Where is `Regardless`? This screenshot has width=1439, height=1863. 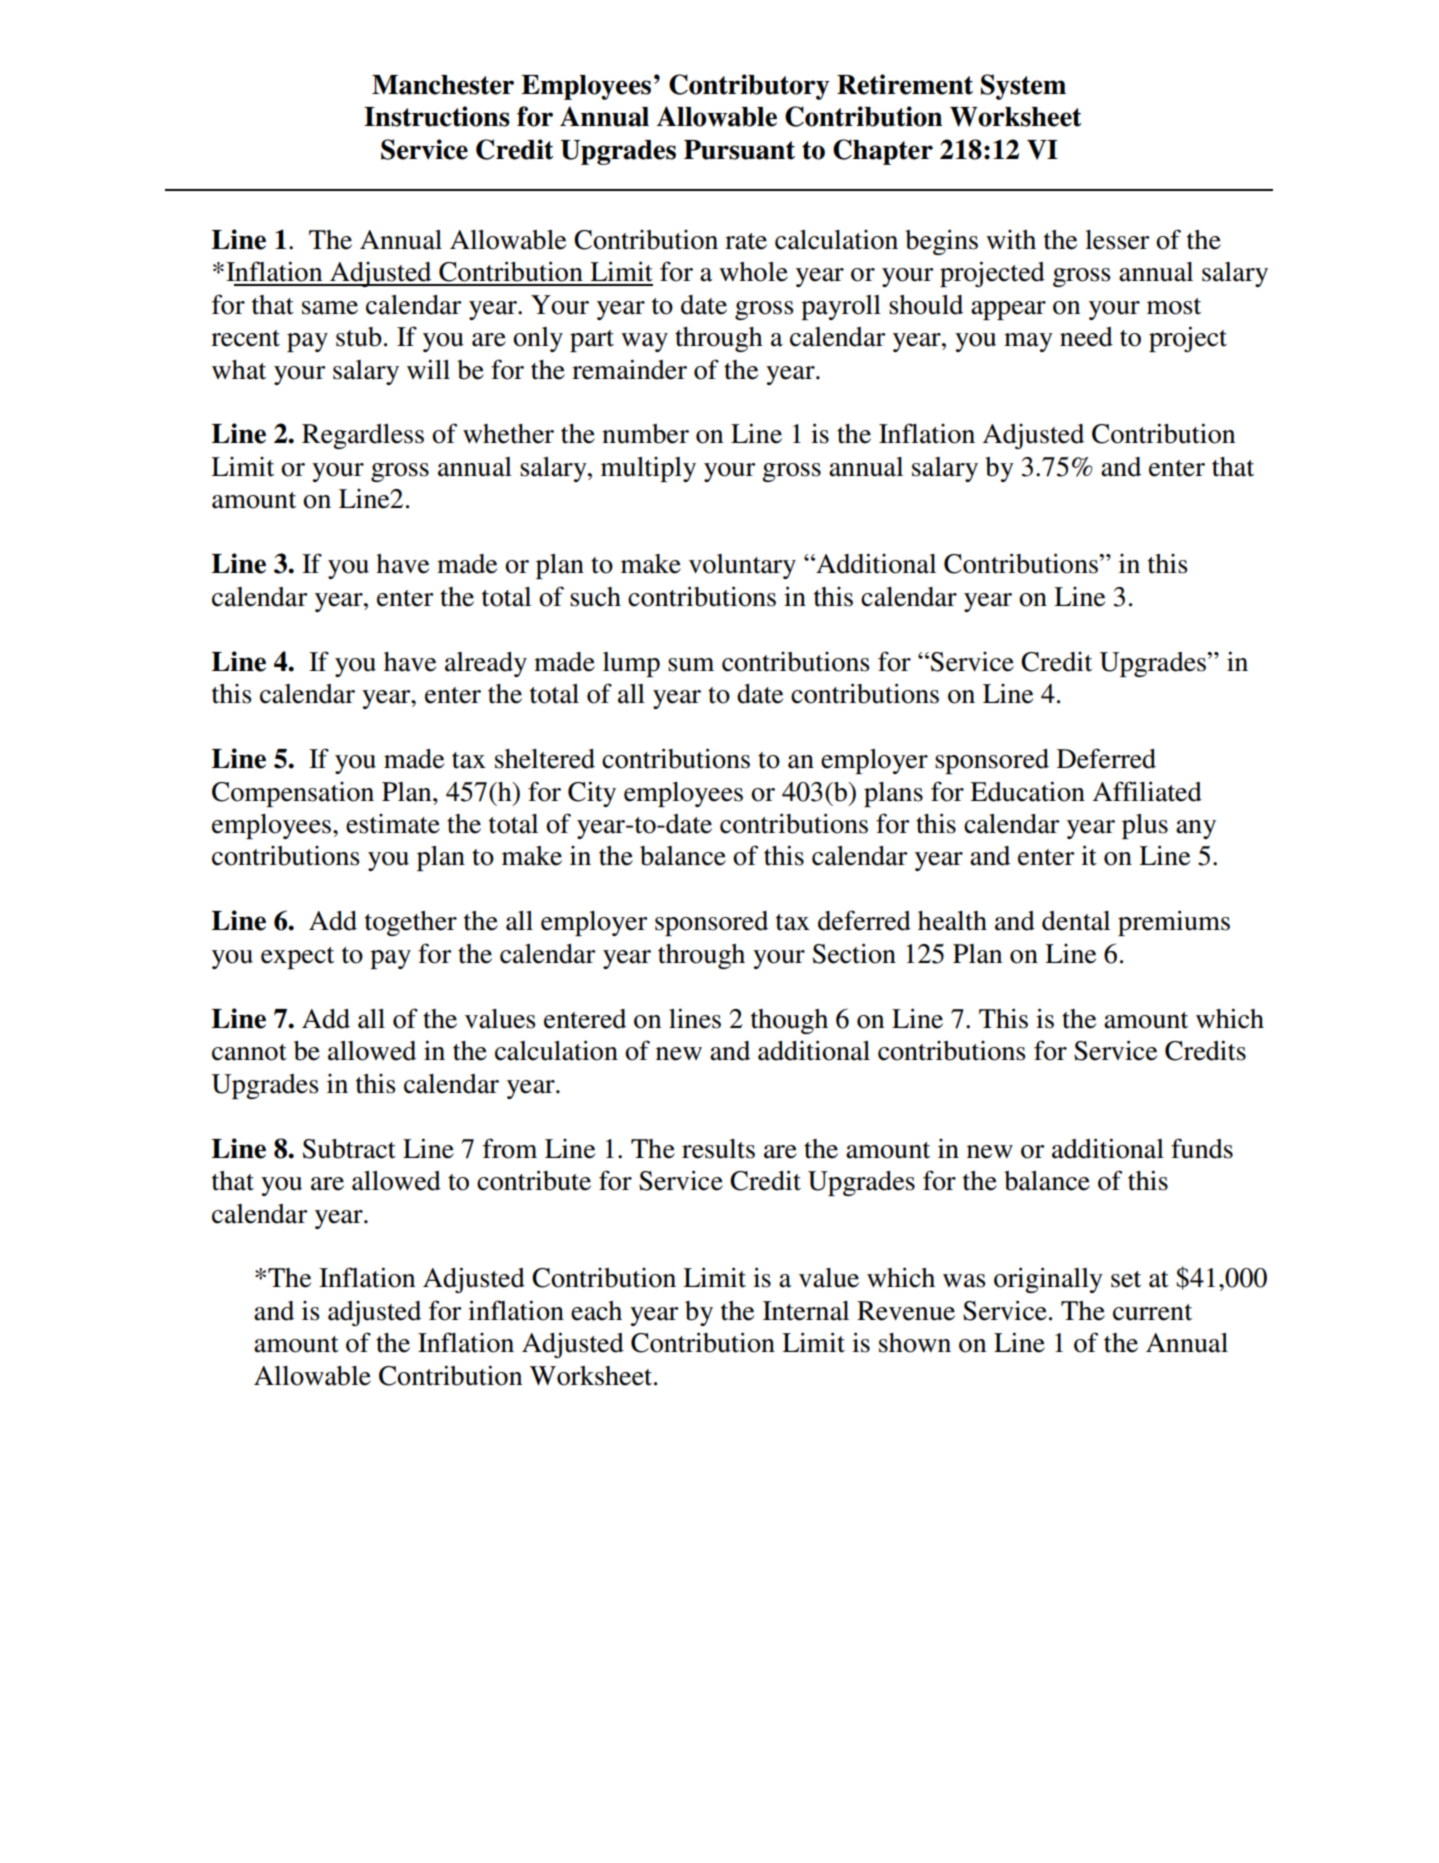 Regardless is located at coordinates (363, 436).
